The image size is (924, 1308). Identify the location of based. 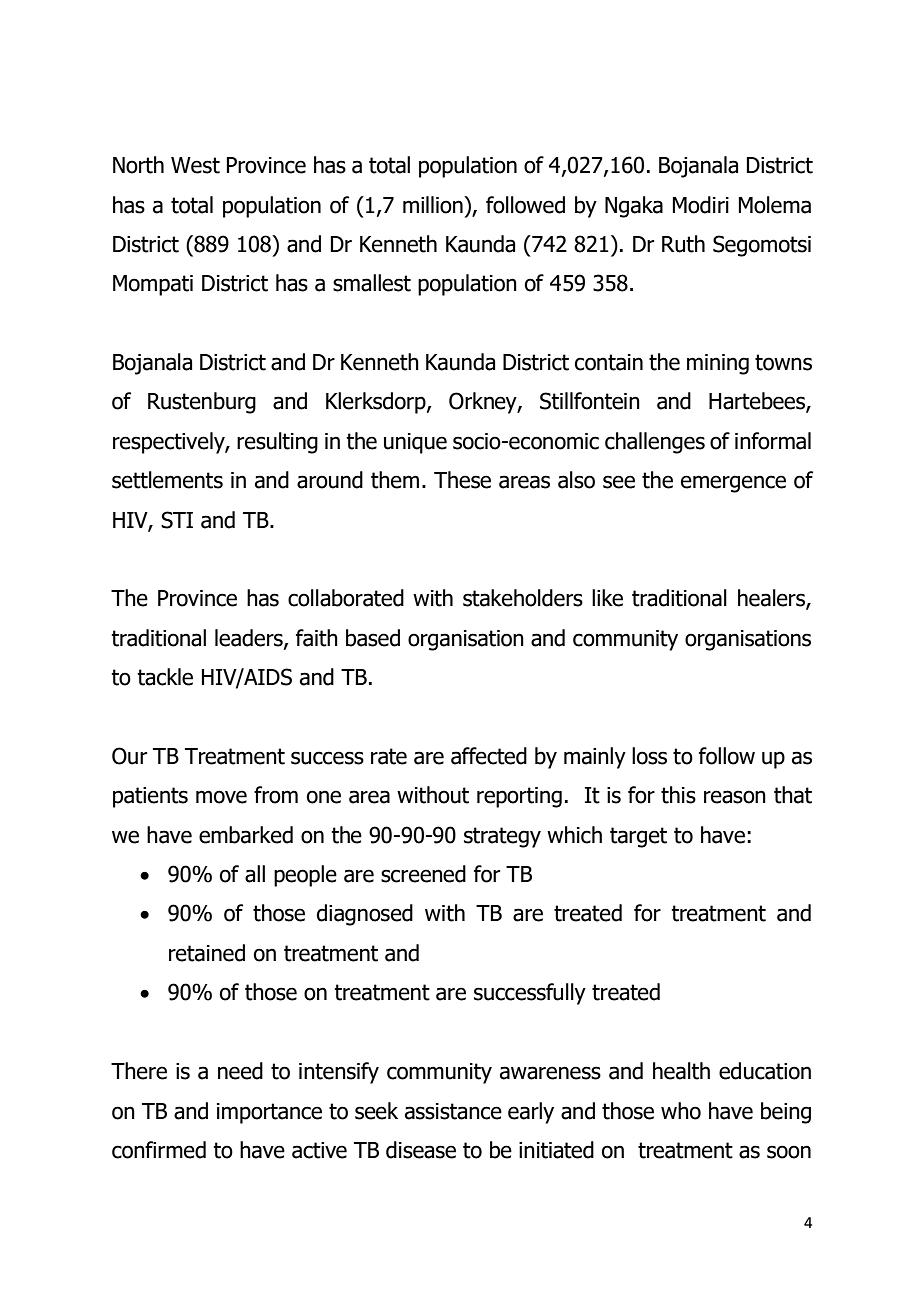
(373, 638).
